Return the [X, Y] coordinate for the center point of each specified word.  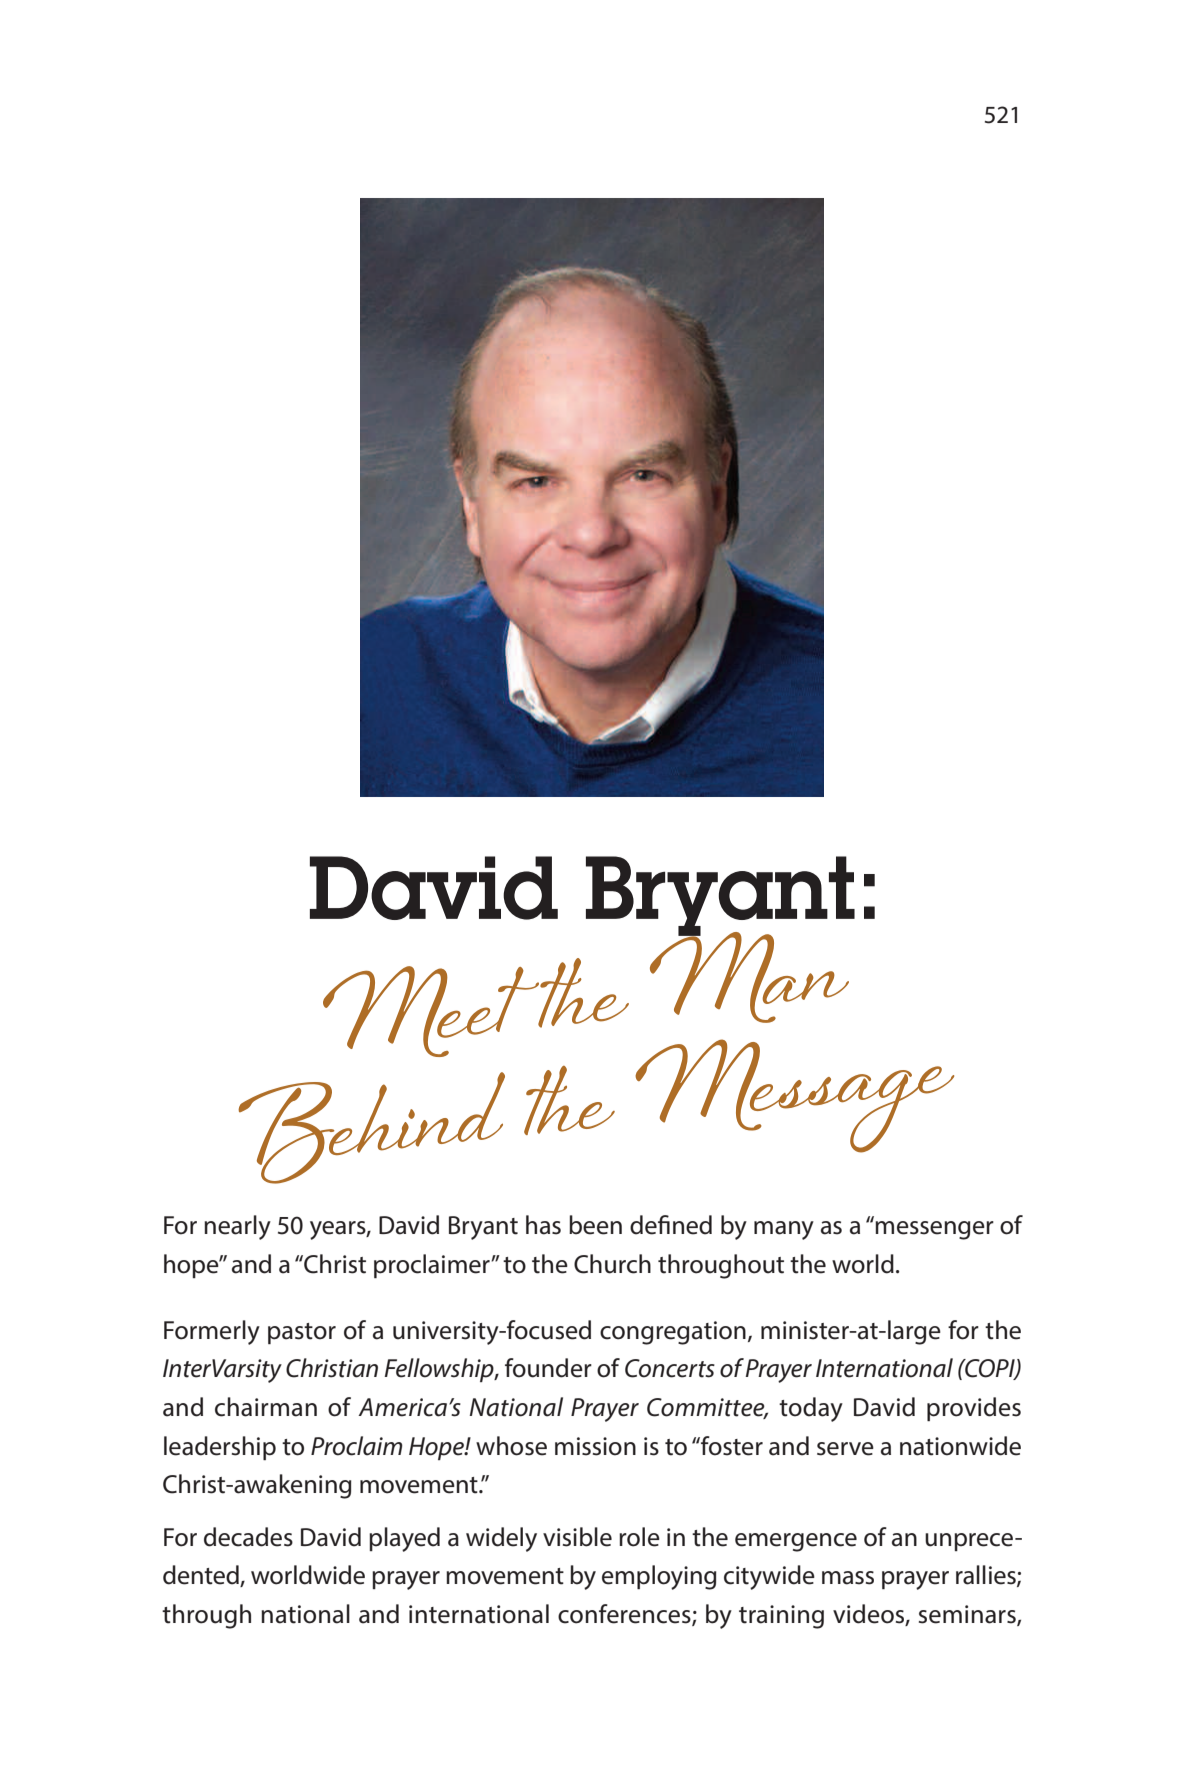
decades [248, 1537]
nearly [237, 1227]
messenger [934, 1230]
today [811, 1409]
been [595, 1225]
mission [595, 1446]
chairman [266, 1407]
